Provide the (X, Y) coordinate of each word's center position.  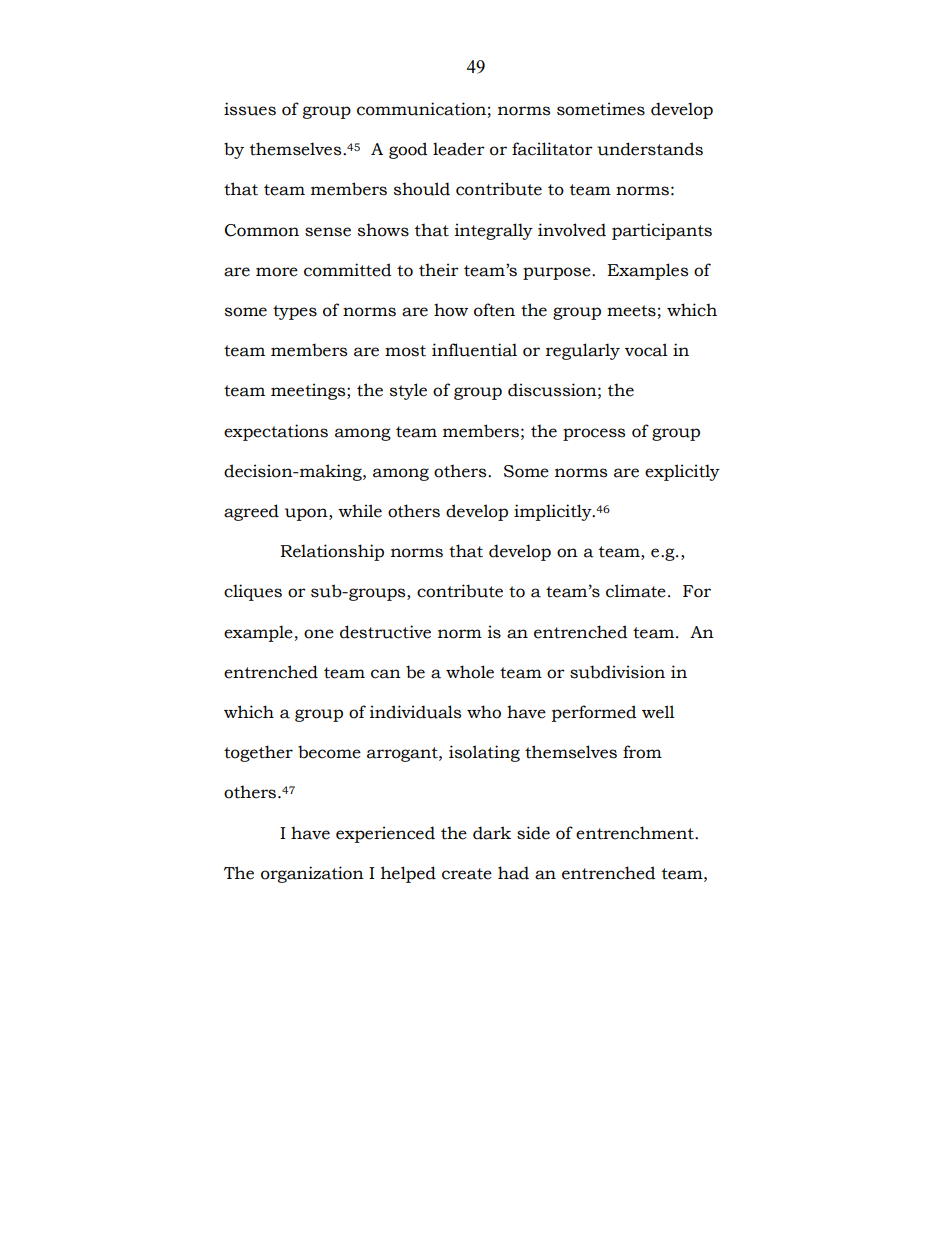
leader (459, 149)
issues (250, 109)
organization (312, 874)
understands (650, 149)
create (467, 874)
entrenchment (636, 833)
